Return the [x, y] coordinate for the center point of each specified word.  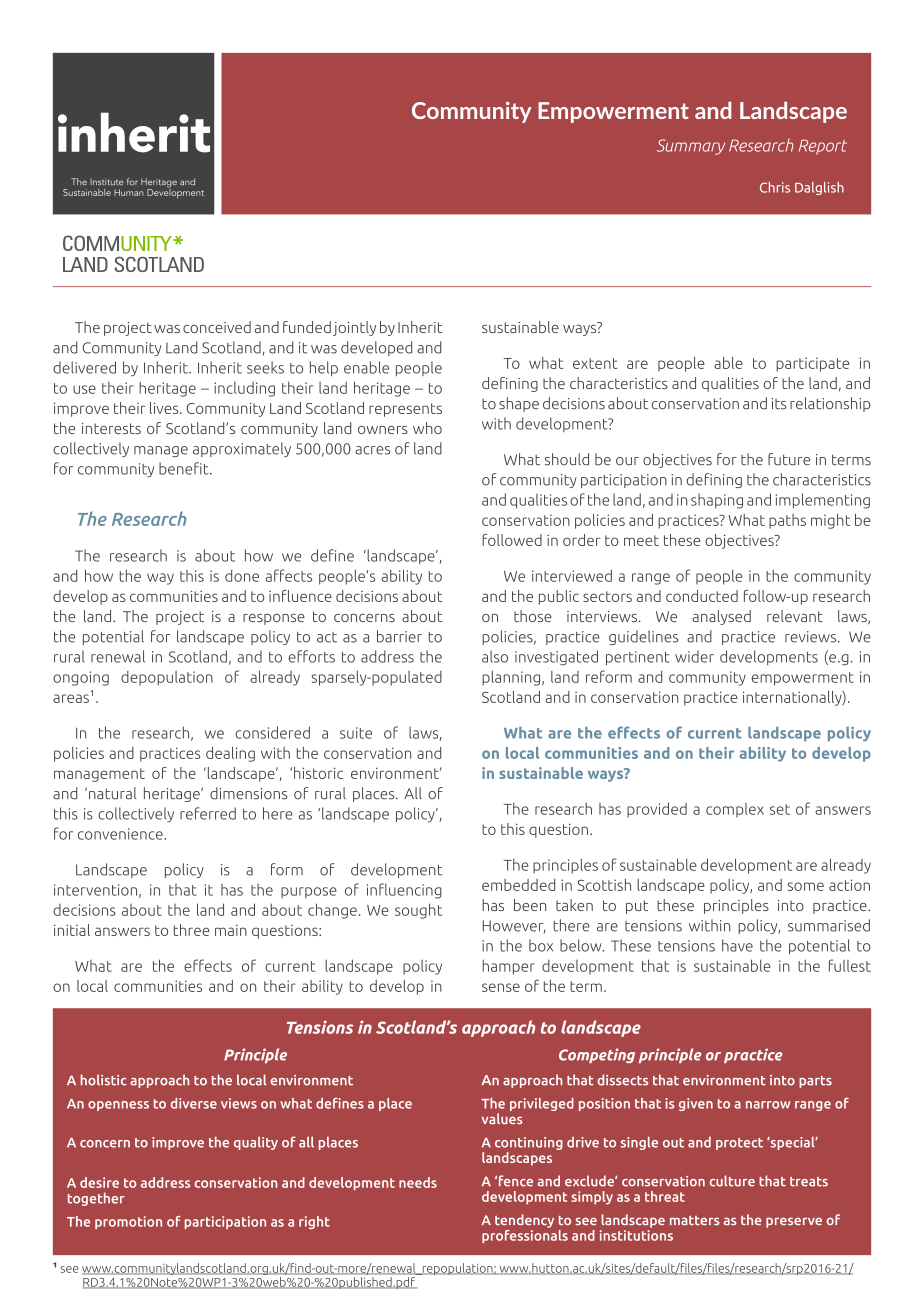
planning [512, 678]
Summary [691, 147]
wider [694, 656]
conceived [217, 327]
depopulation [167, 678]
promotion [128, 1222]
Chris [775, 187]
